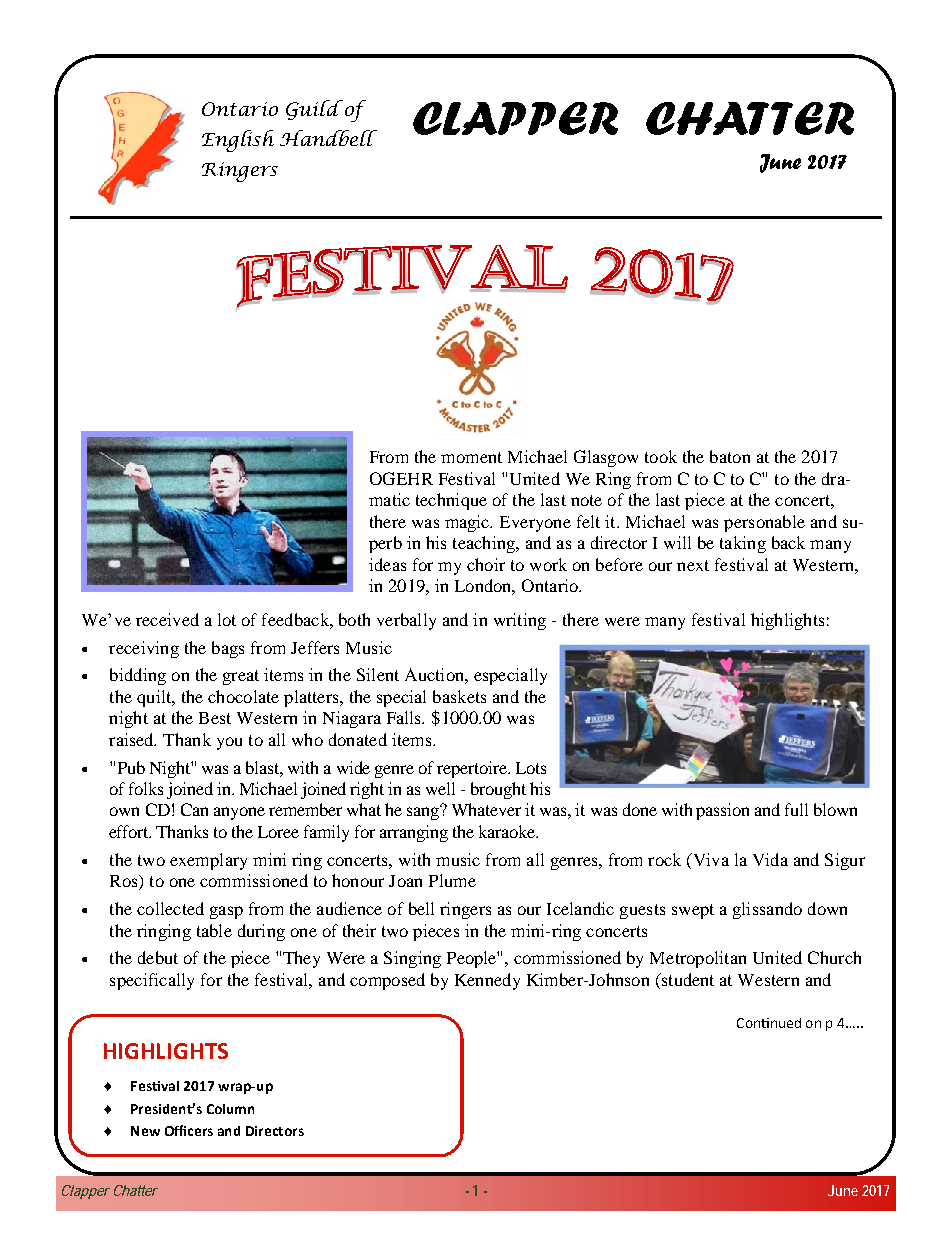 The width and height of the screenshot is (952, 1233). I want to click on baton, so click(730, 456).
